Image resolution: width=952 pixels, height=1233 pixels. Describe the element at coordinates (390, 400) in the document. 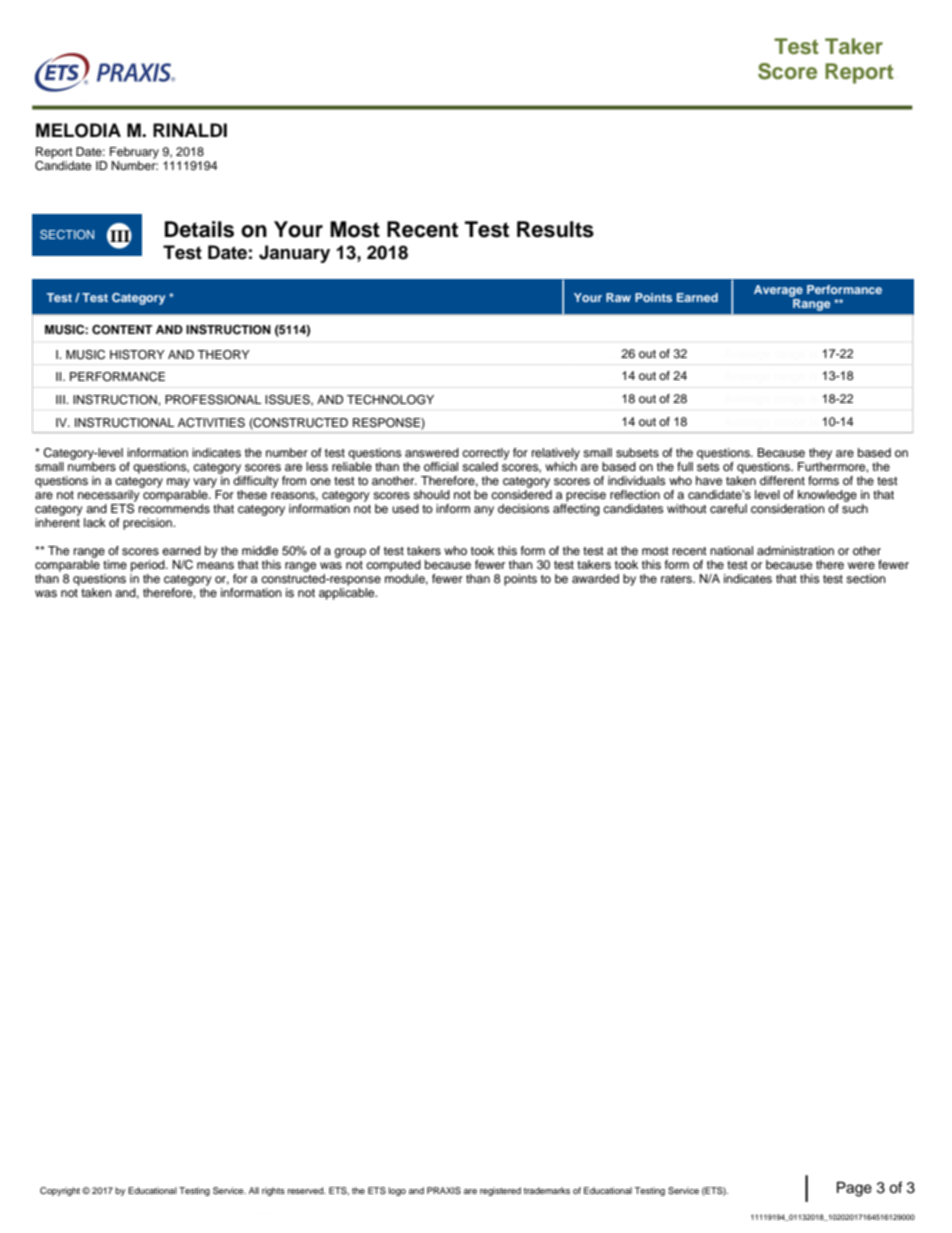

I see `TECHNOLOGY` at that location.
